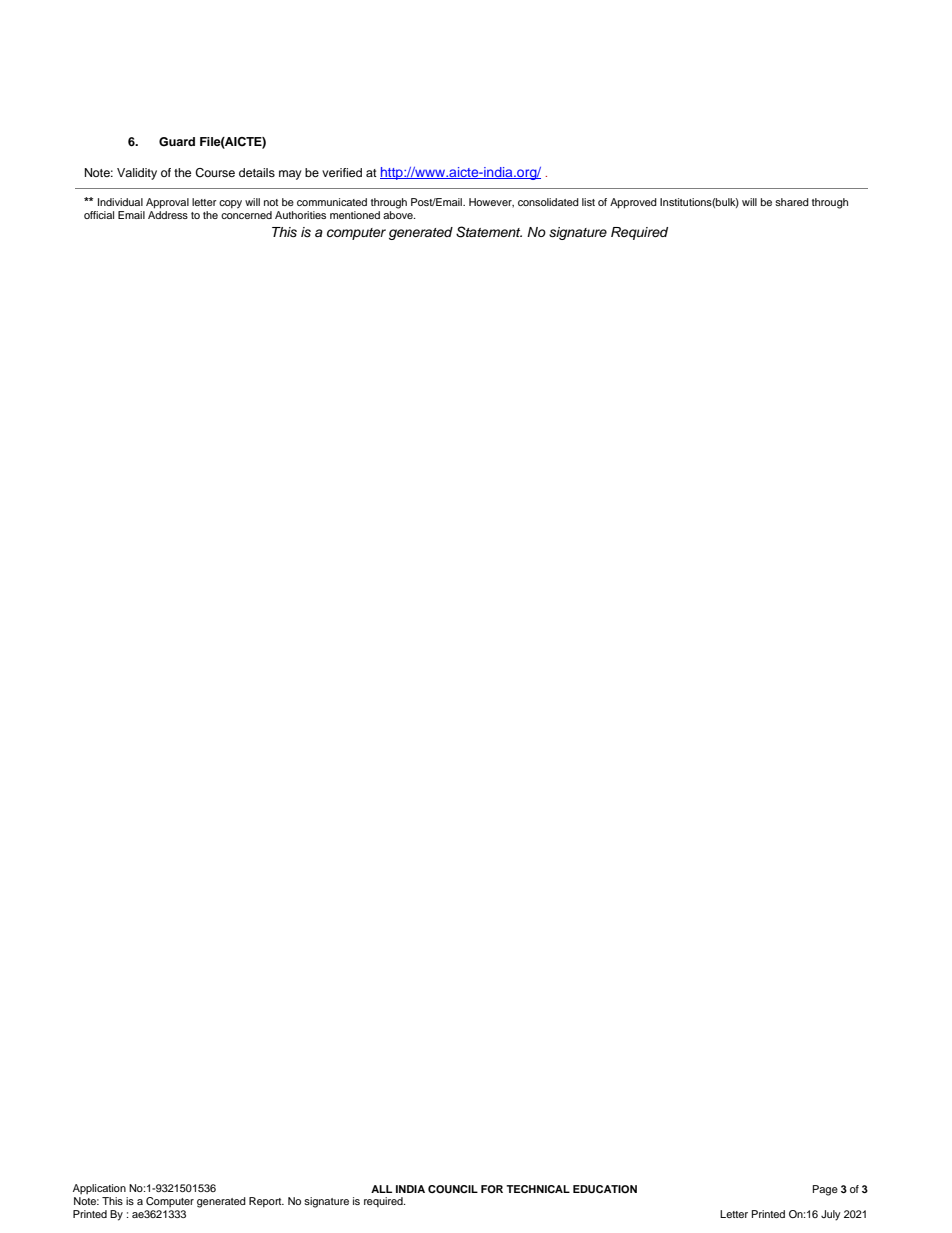 The image size is (952, 1233). I want to click on Address, so click(168, 215).
